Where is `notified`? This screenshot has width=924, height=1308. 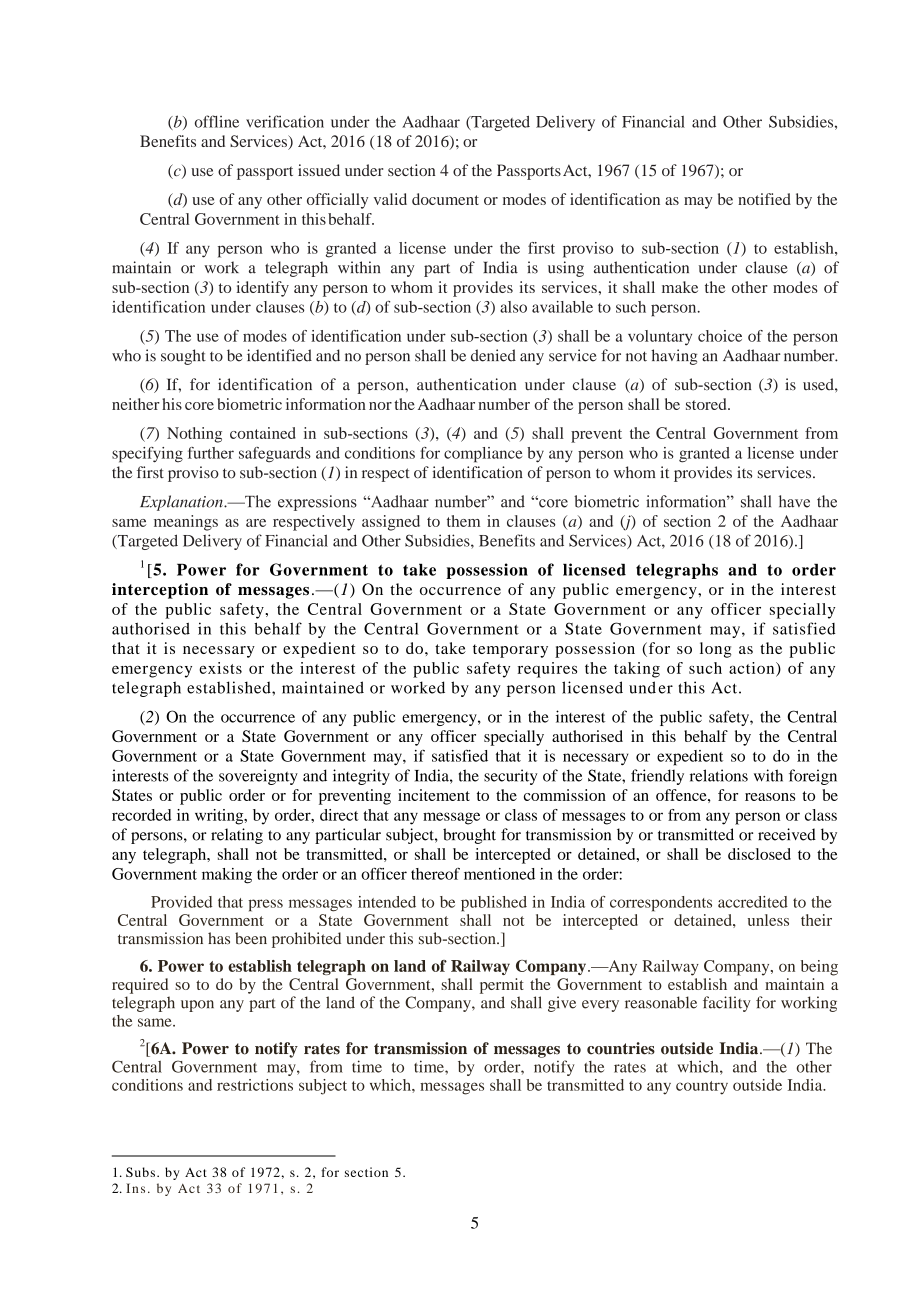
notified is located at coordinates (764, 199).
